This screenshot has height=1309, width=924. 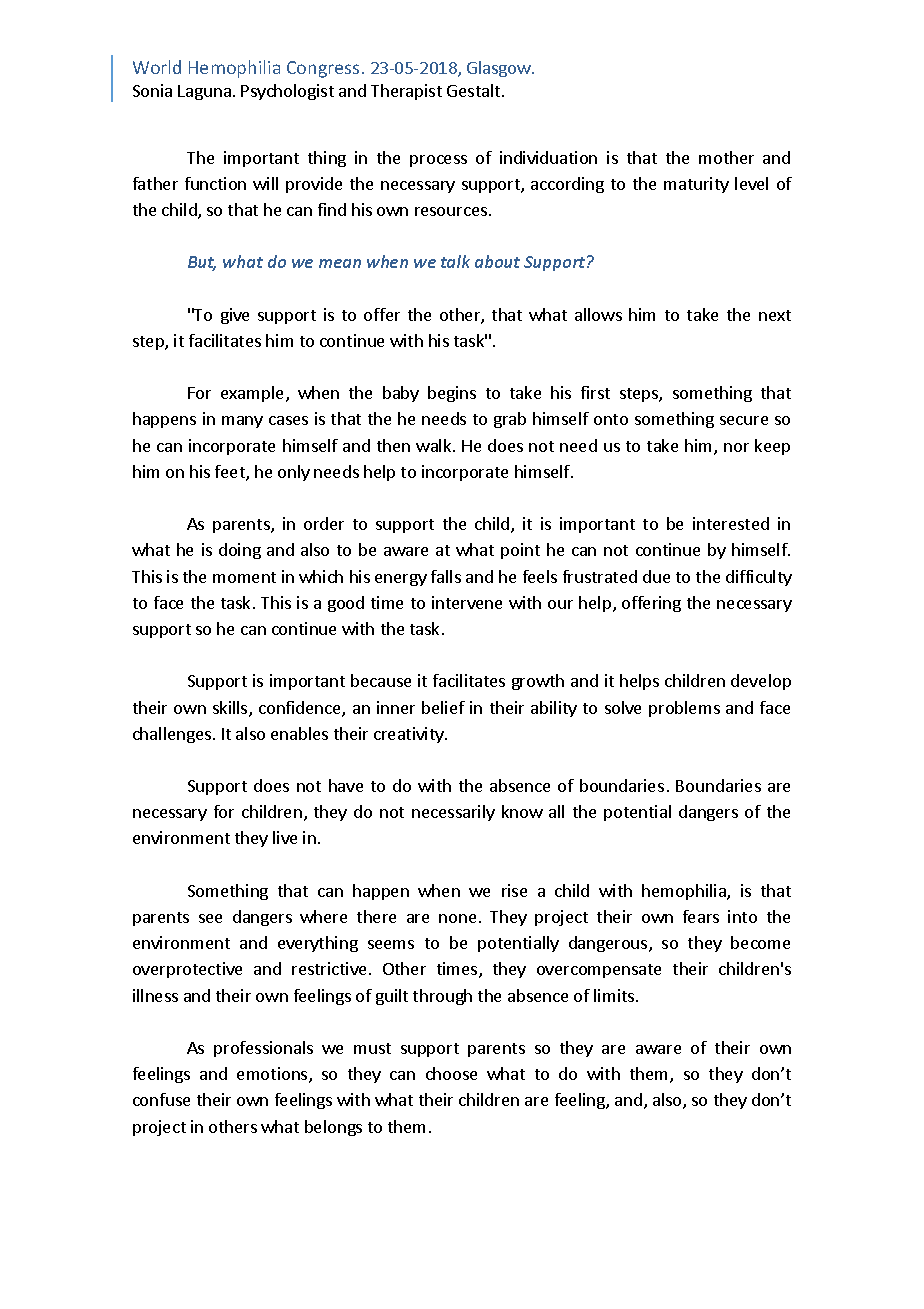 What do you see at coordinates (696, 185) in the screenshot?
I see `maturity` at bounding box center [696, 185].
